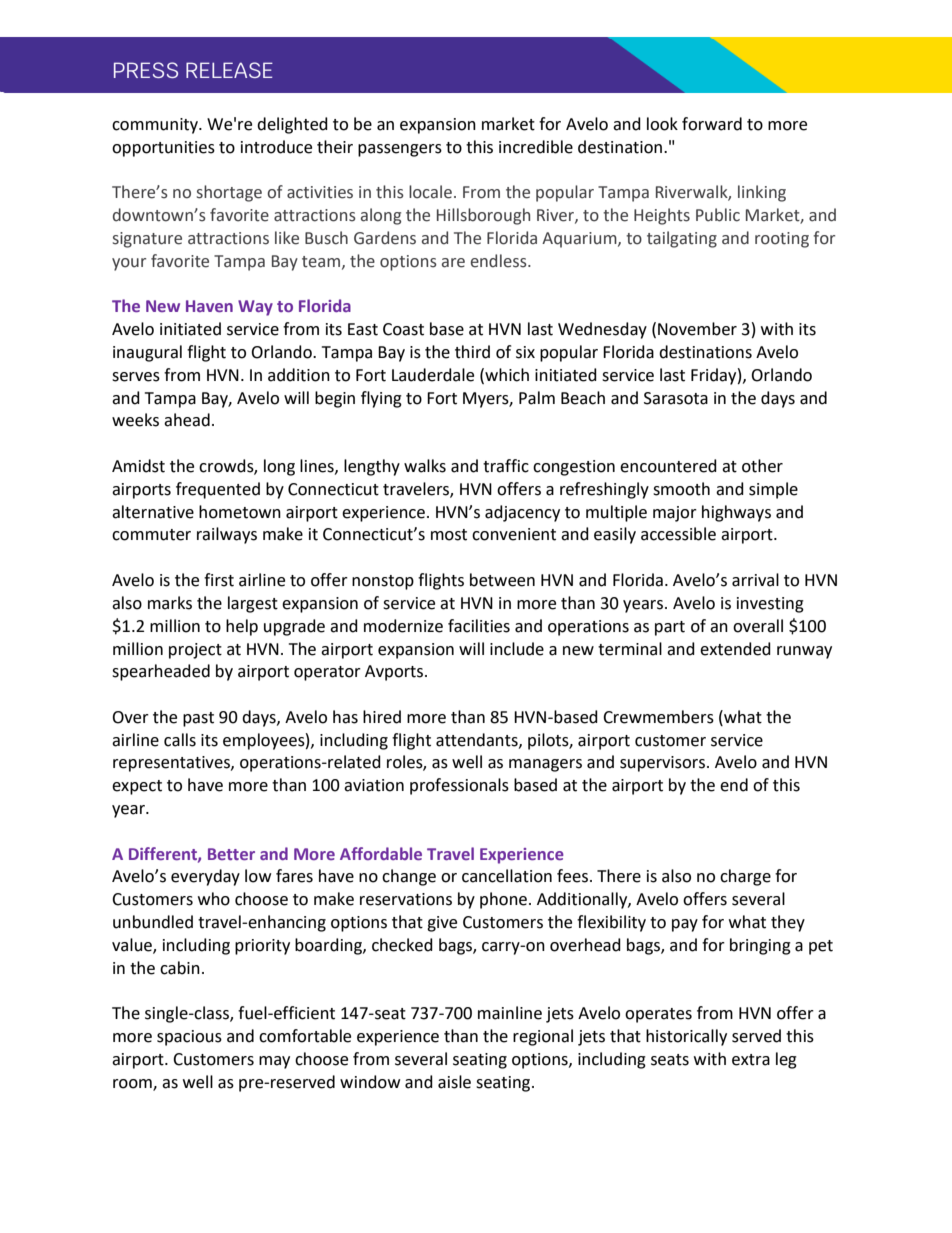 Image resolution: width=952 pixels, height=1233 pixels. What do you see at coordinates (658, 717) in the screenshot?
I see `Crewmembers` at bounding box center [658, 717].
